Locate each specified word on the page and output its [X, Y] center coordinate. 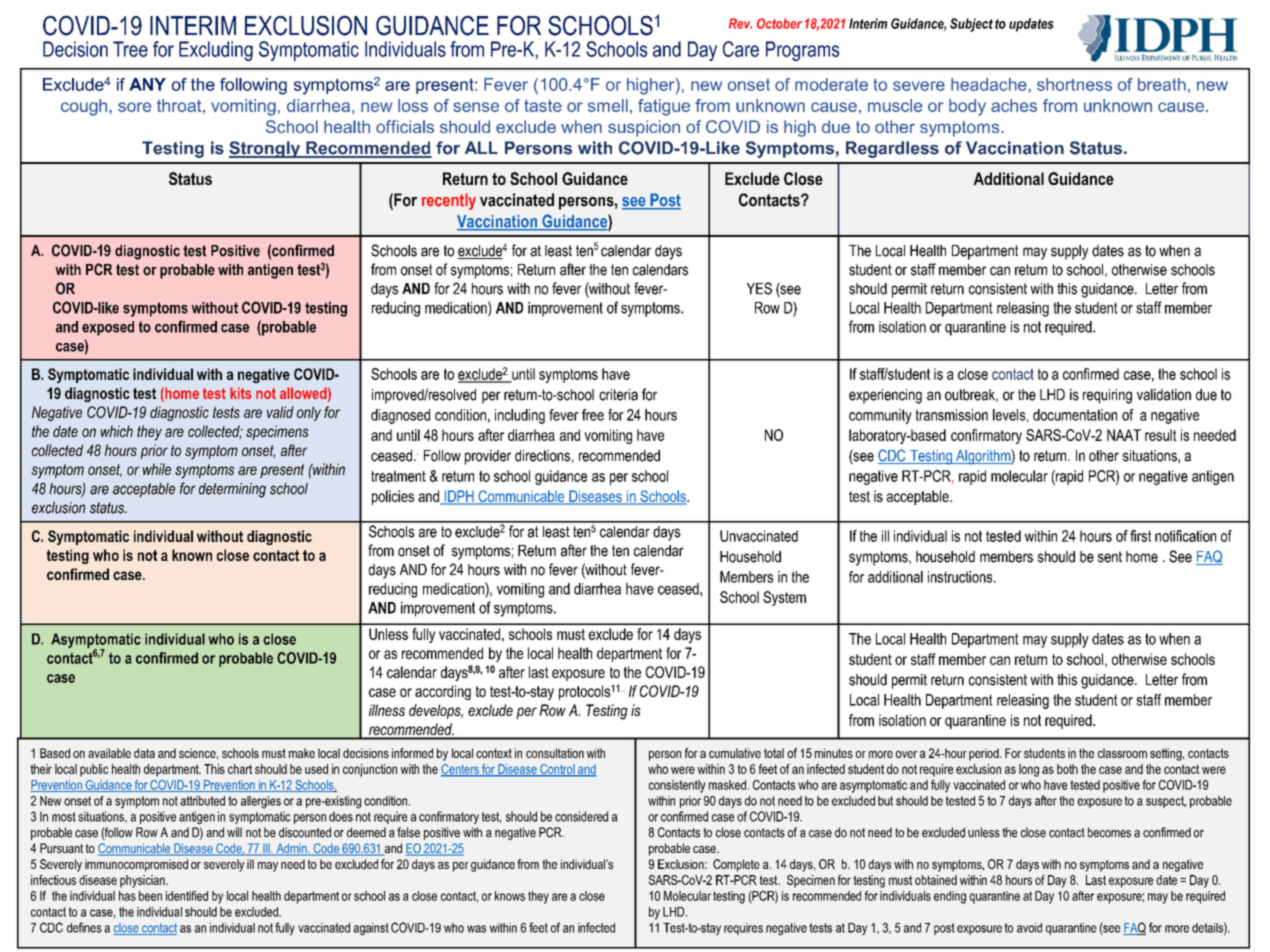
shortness [1074, 84]
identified [187, 896]
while [157, 469]
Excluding [216, 51]
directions [542, 456]
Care [741, 49]
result [1161, 435]
